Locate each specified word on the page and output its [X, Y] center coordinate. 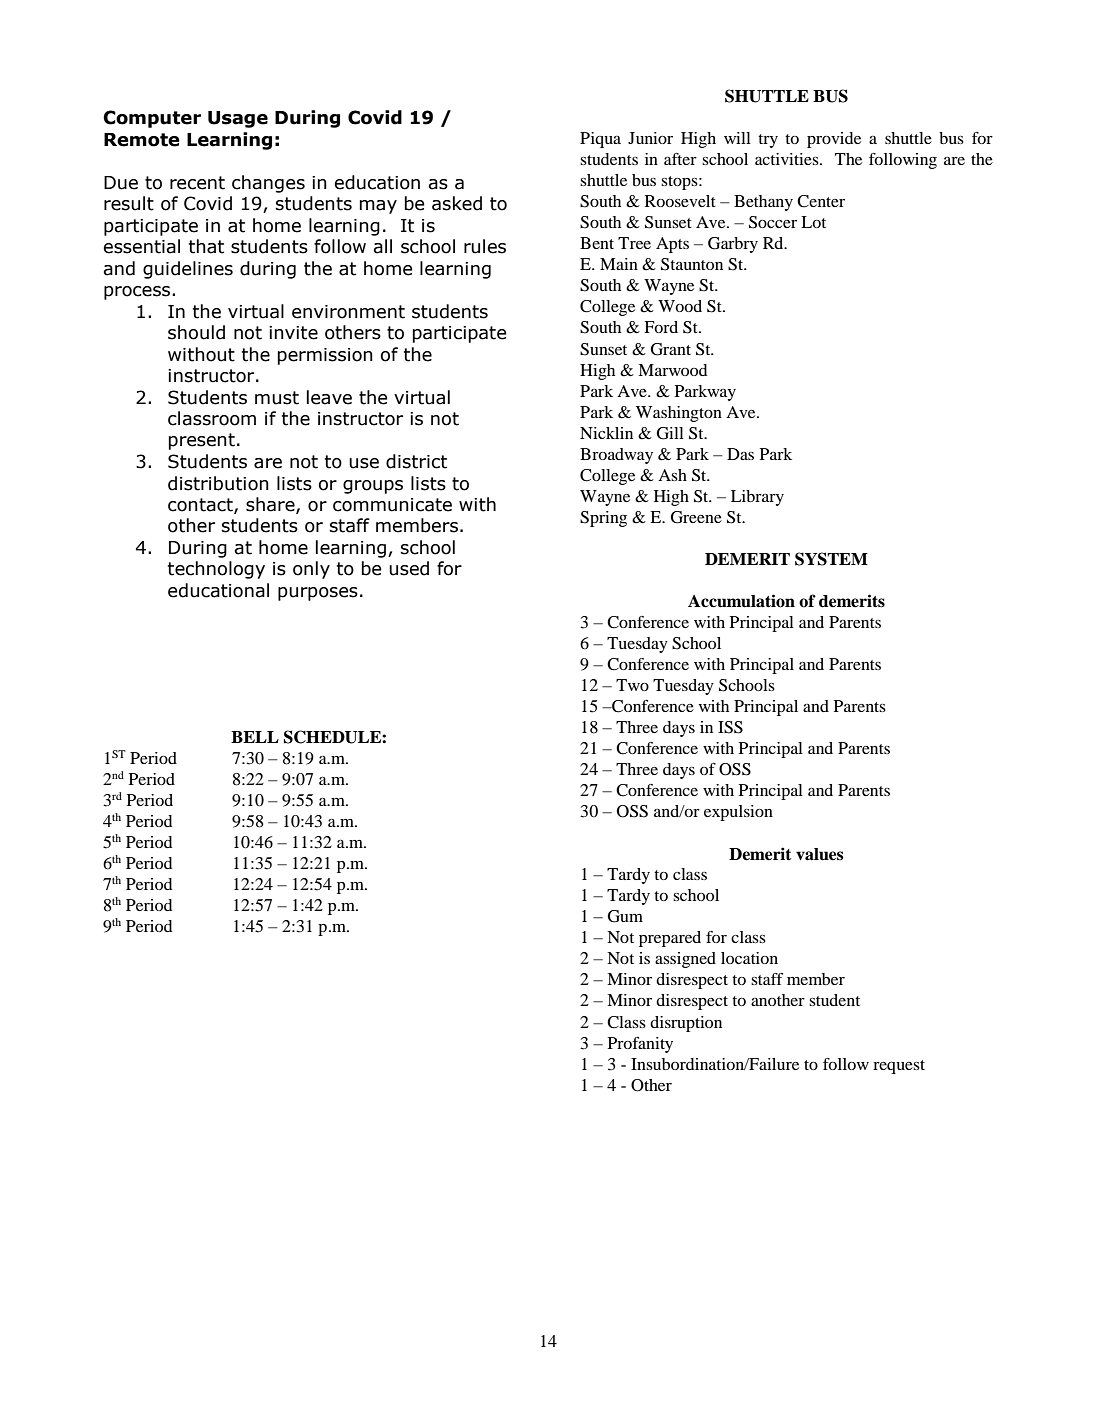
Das [740, 454]
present [202, 441]
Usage [238, 119]
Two [632, 685]
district [416, 461]
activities [788, 159]
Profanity [640, 1045]
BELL [255, 737]
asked [457, 203]
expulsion [738, 813]
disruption [686, 1024]
